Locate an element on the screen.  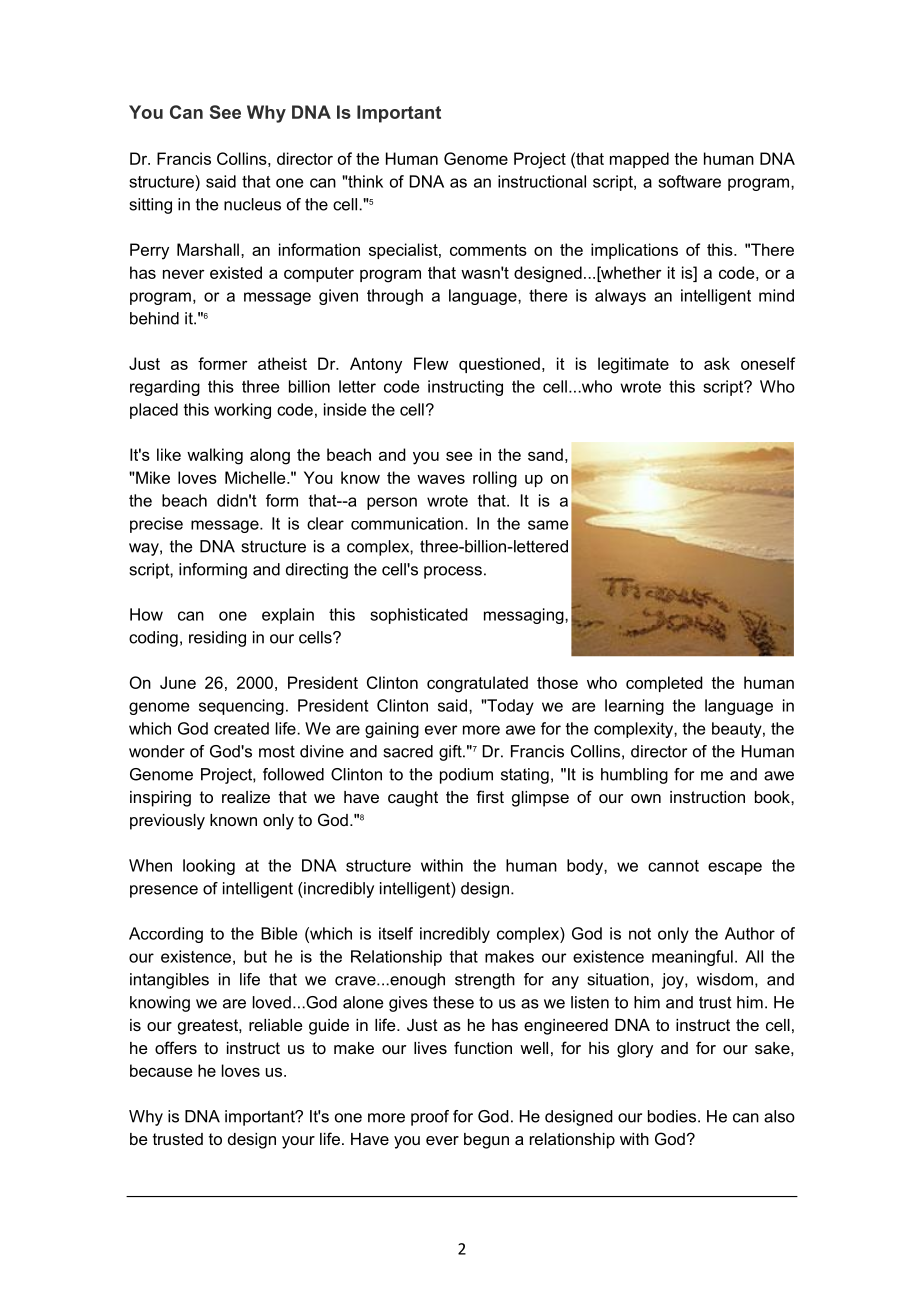
because is located at coordinates (161, 1070).
